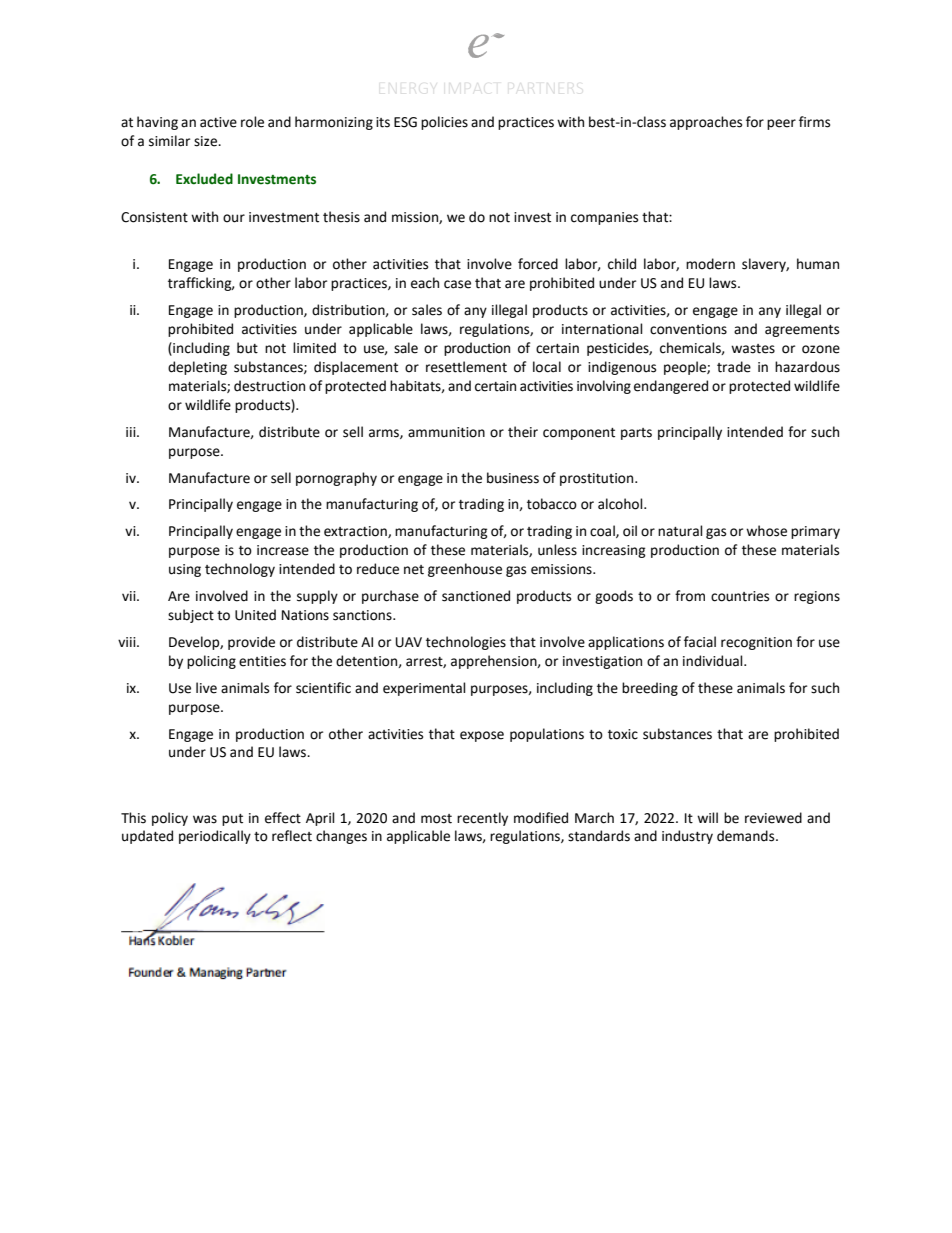 The image size is (952, 1233). I want to click on depleting, so click(197, 368).
